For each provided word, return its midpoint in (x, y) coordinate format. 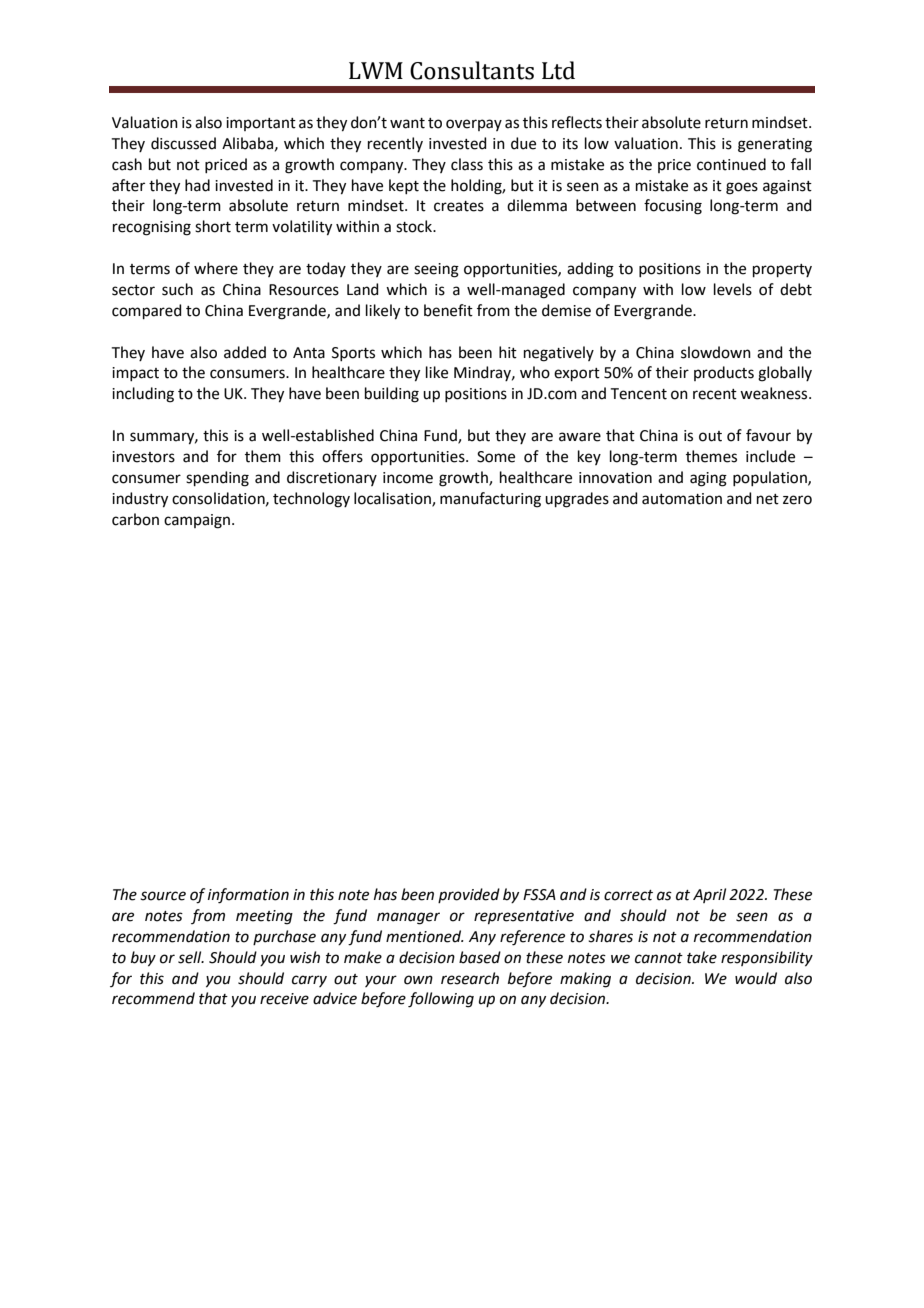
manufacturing (490, 500)
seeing (436, 270)
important (261, 124)
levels (733, 289)
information (248, 896)
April (709, 895)
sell (191, 957)
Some (496, 457)
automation (682, 499)
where (216, 268)
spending (217, 479)
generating (775, 145)
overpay (474, 125)
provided (469, 895)
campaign (197, 521)
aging (708, 479)
